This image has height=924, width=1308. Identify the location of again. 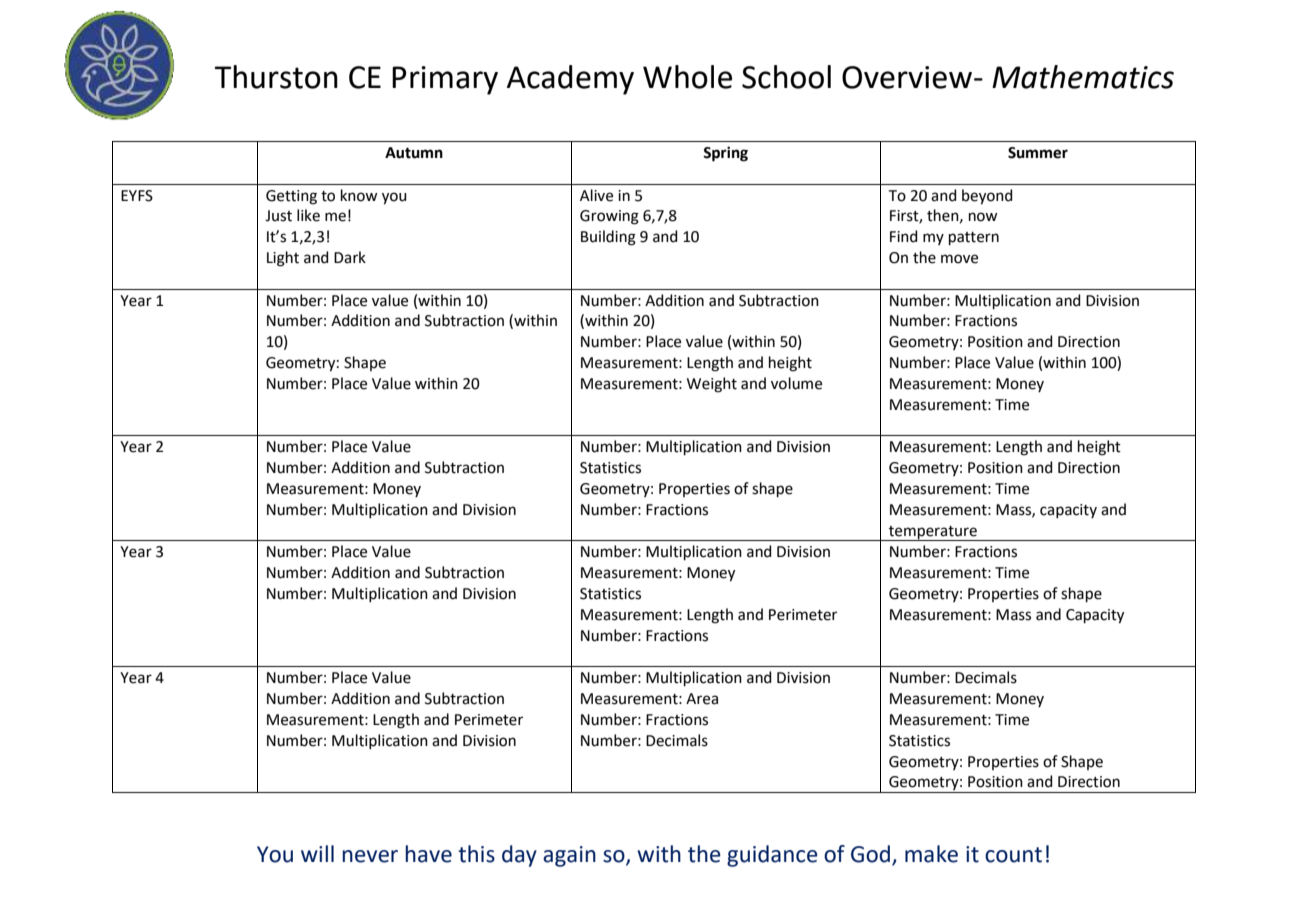
(569, 856).
